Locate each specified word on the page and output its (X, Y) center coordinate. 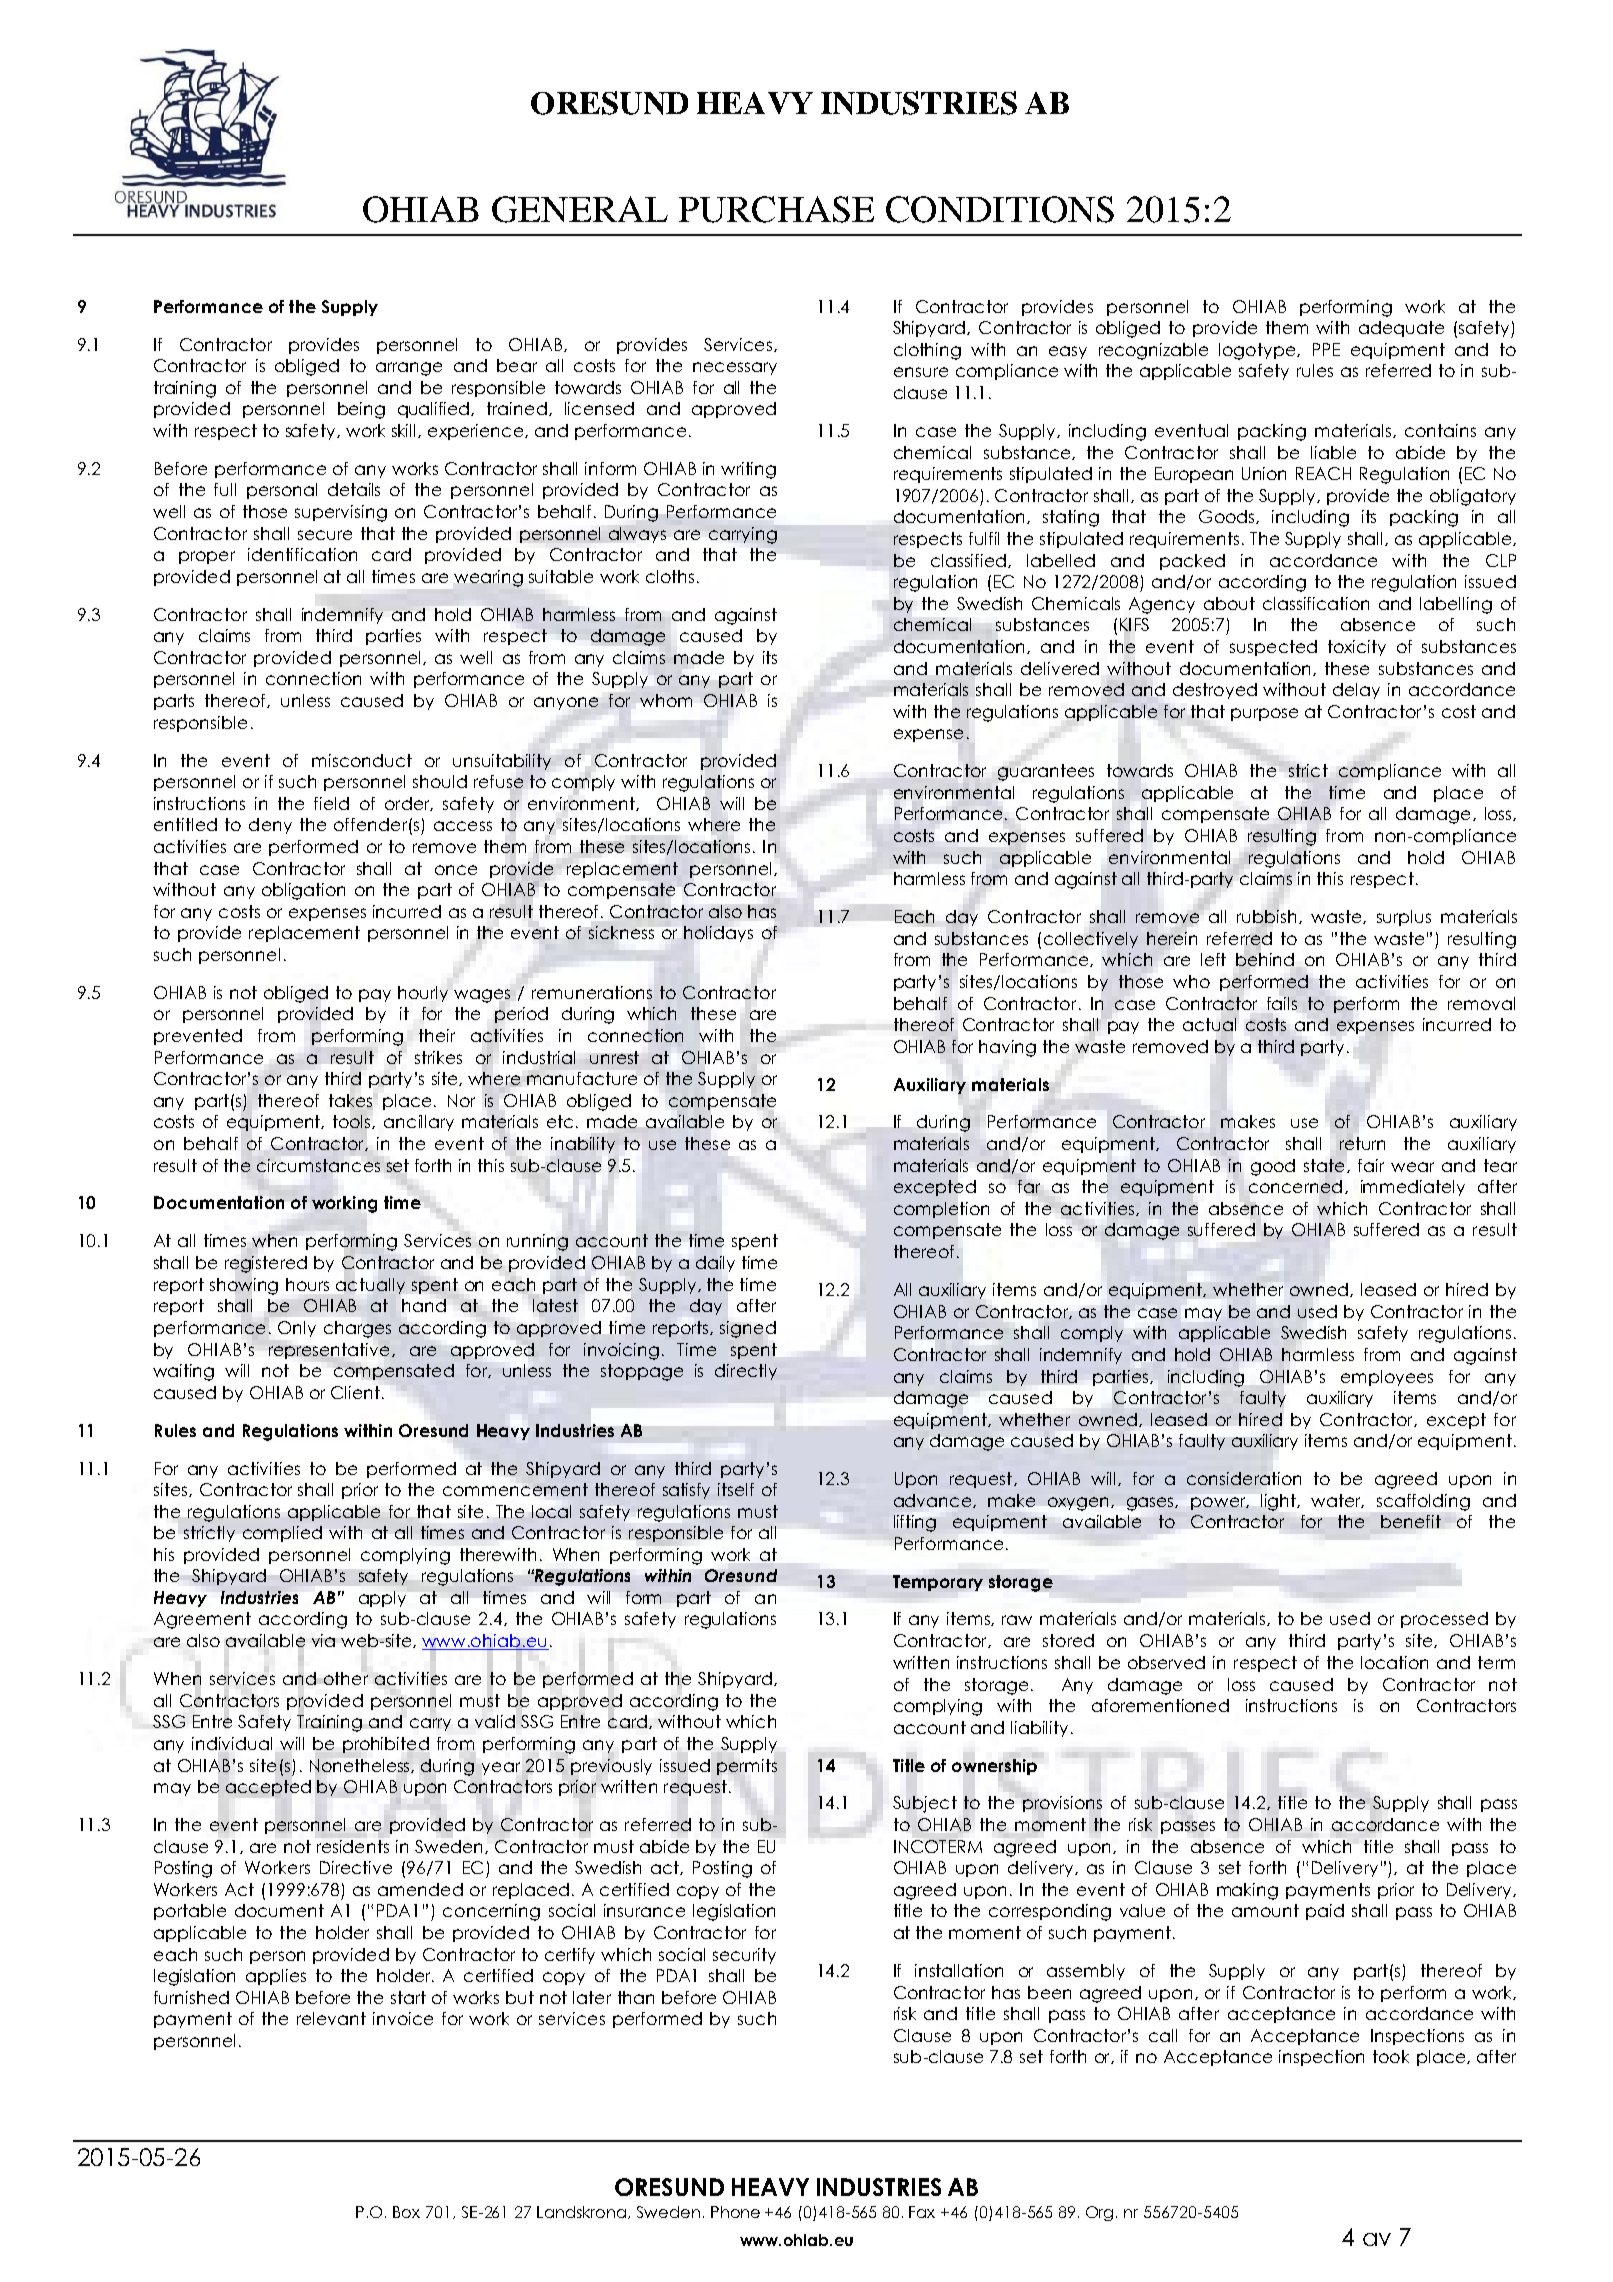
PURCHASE (776, 209)
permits (747, 1767)
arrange (409, 369)
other (346, 1678)
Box (406, 2212)
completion (941, 1210)
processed (1444, 1620)
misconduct (362, 760)
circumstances (318, 1165)
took (1391, 2056)
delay (1356, 691)
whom (666, 700)
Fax (922, 2212)
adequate (1401, 329)
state (1324, 1165)
